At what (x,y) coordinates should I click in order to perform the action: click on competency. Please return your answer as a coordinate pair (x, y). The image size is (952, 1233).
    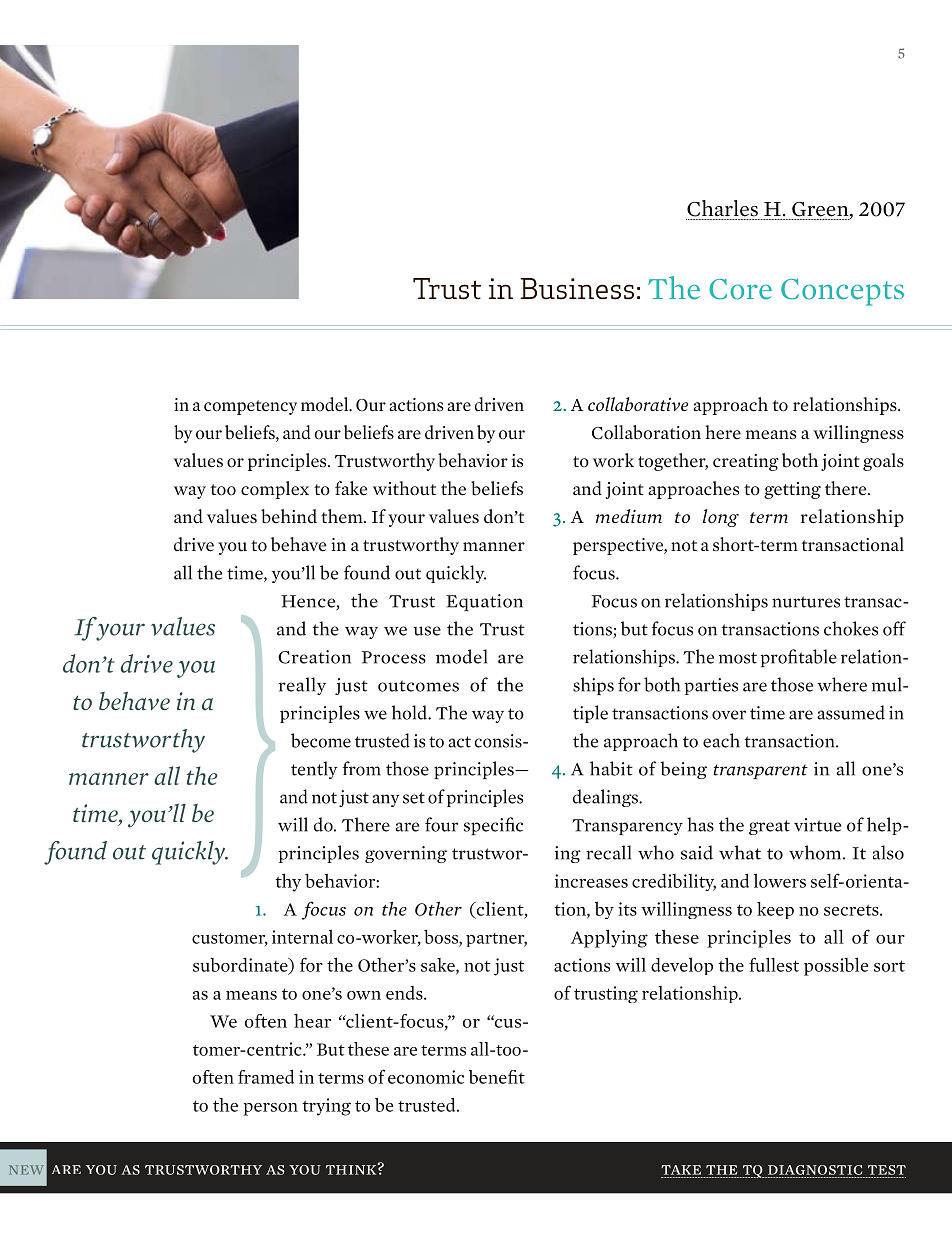
    Looking at the image, I should click on (250, 407).
